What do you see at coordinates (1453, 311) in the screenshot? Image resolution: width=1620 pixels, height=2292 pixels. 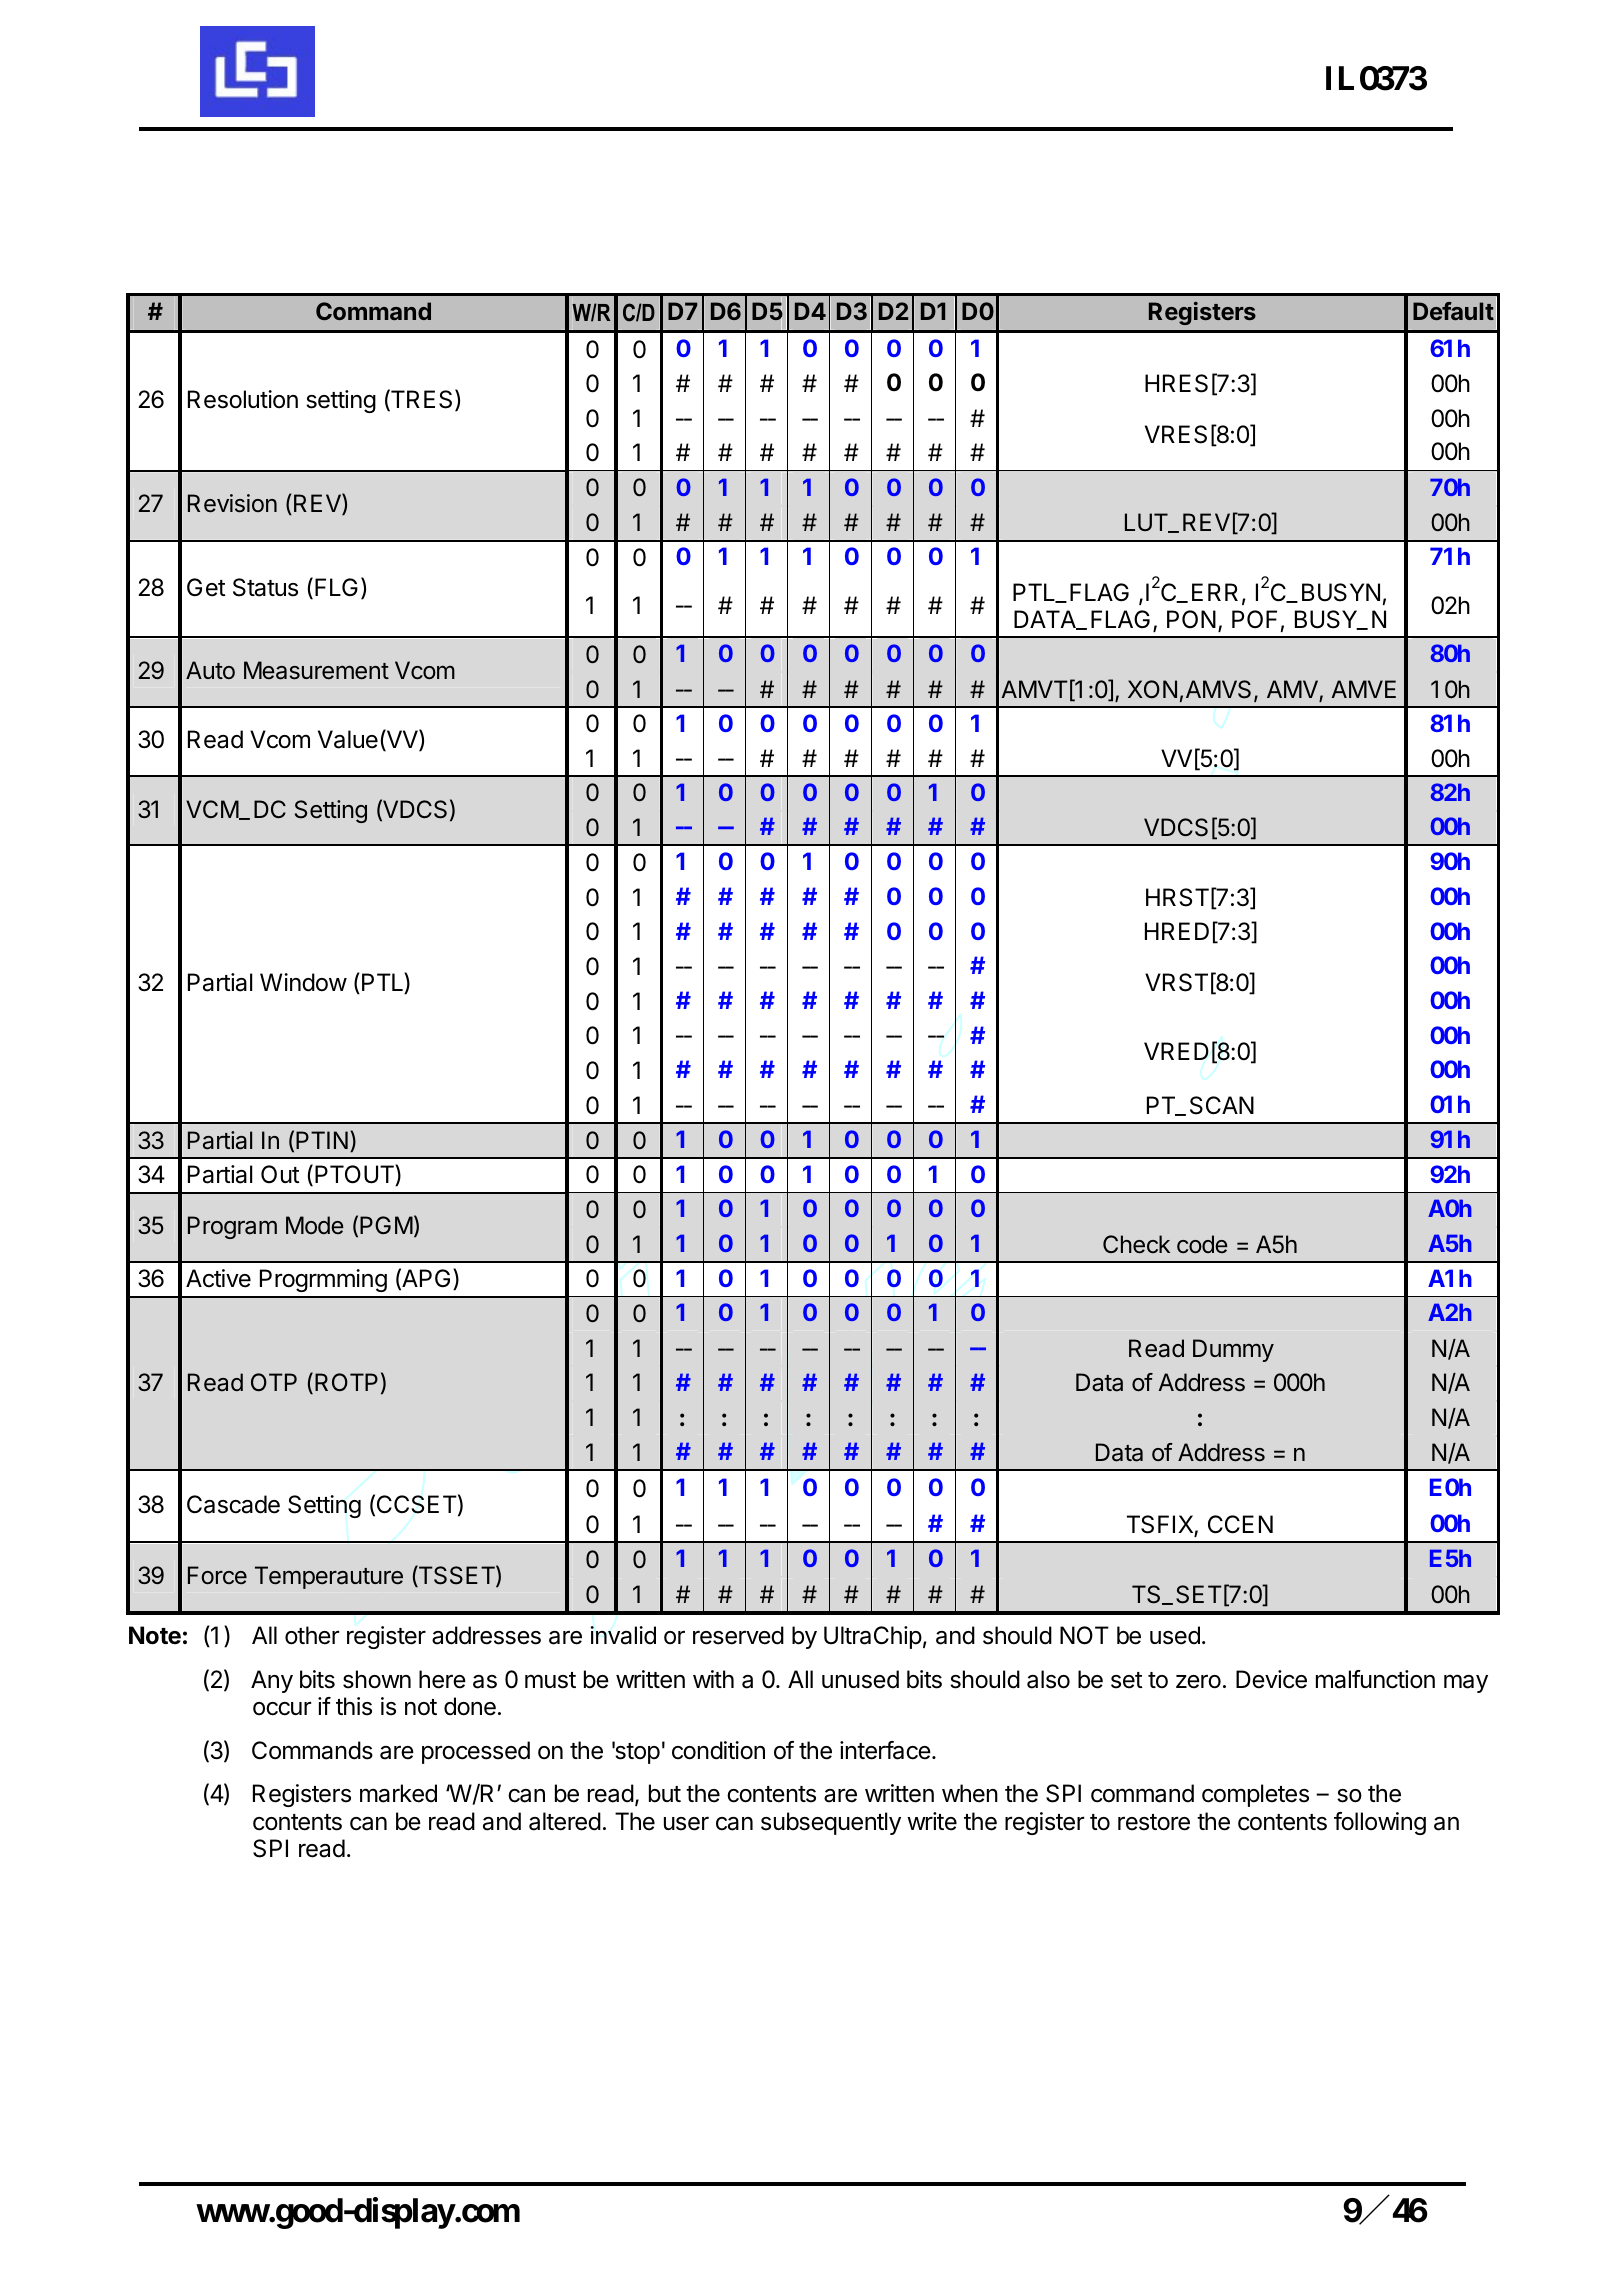 I see `Default` at bounding box center [1453, 311].
